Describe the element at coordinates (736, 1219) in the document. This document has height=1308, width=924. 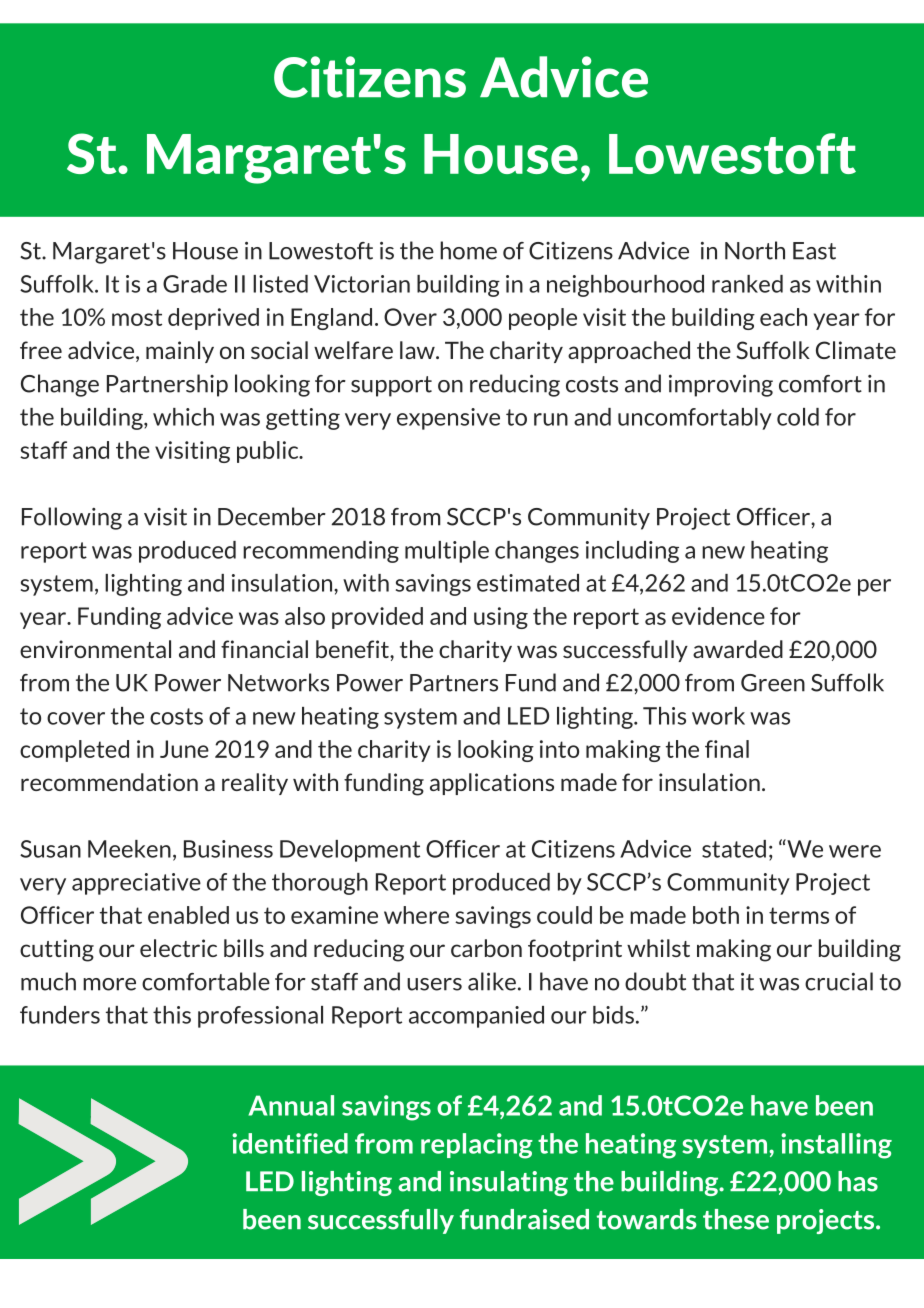
I see `these` at that location.
